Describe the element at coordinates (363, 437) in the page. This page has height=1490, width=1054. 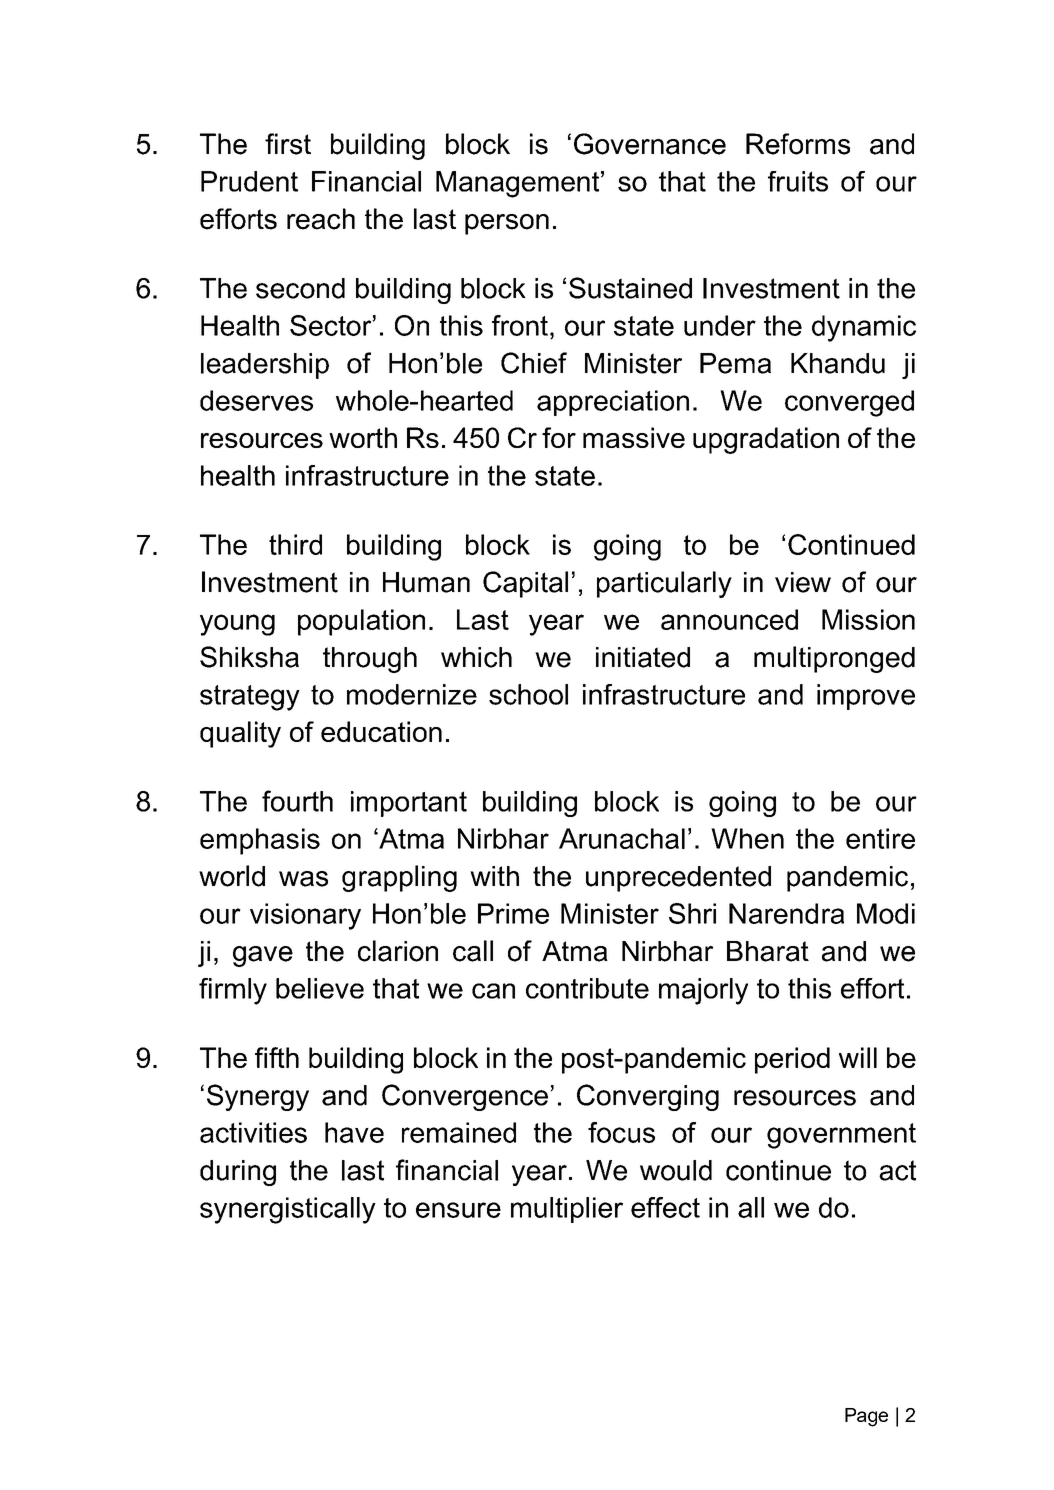
I see `worth` at that location.
